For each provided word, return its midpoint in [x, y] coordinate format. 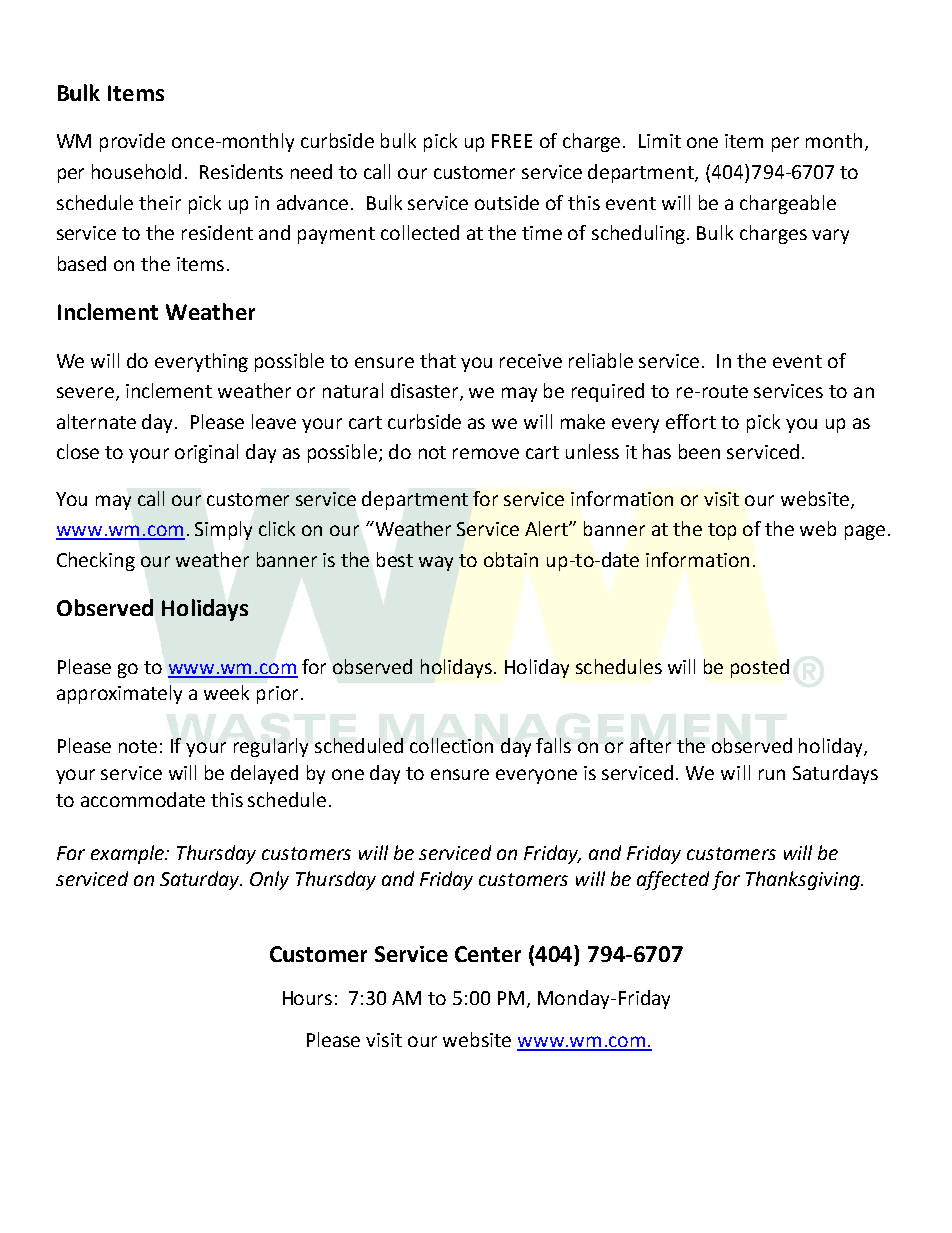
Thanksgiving [804, 880]
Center [488, 954]
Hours [307, 998]
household [136, 171]
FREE [512, 141]
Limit [660, 141]
